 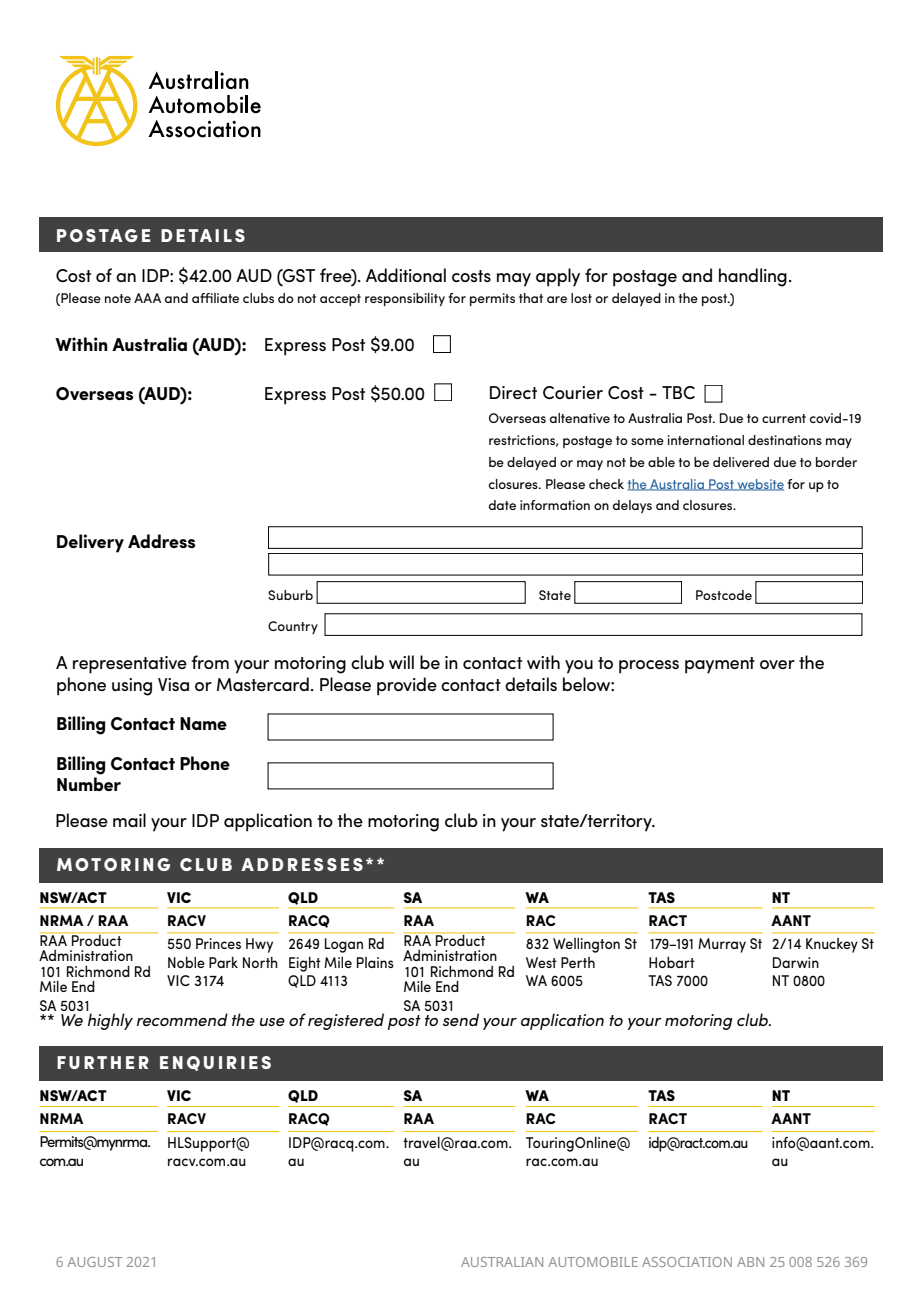 I want to click on responsibility, so click(x=405, y=299).
